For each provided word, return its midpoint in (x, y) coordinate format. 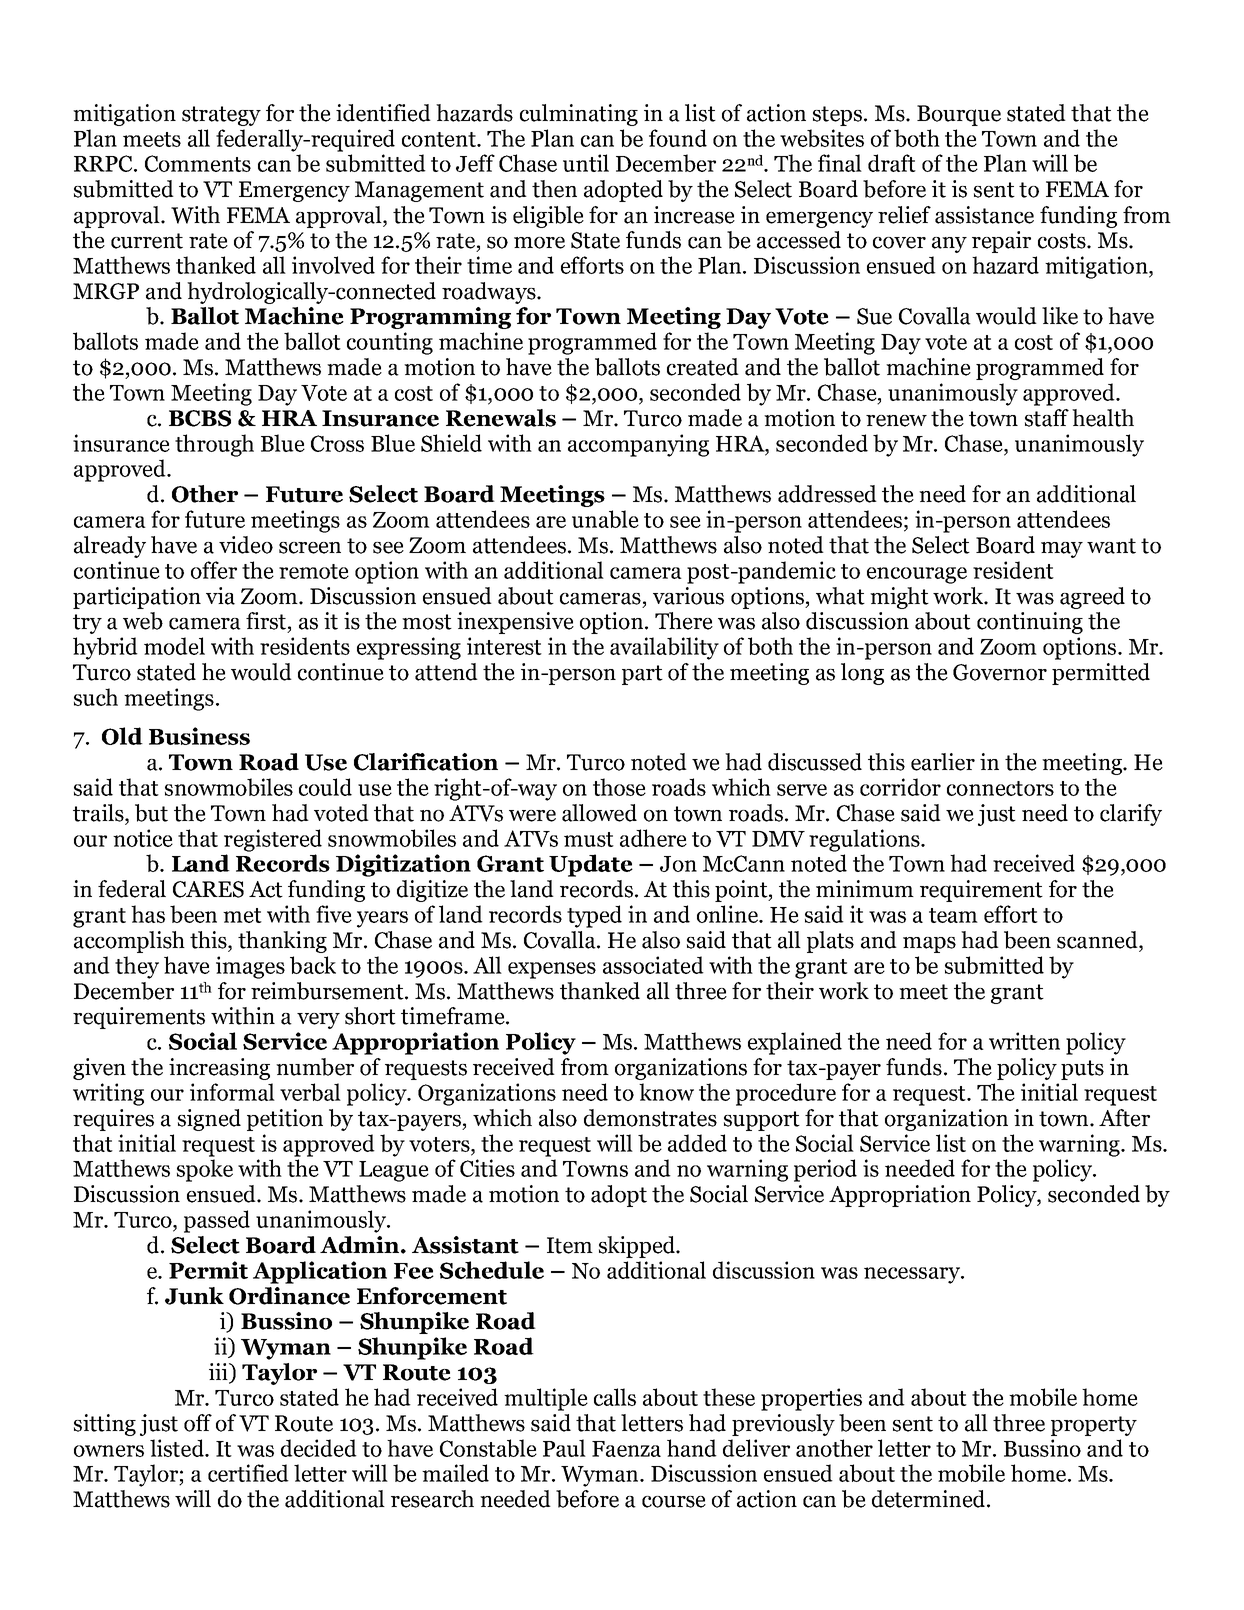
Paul (564, 1448)
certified (248, 1473)
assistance (984, 215)
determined (930, 1499)
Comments (198, 163)
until (586, 163)
